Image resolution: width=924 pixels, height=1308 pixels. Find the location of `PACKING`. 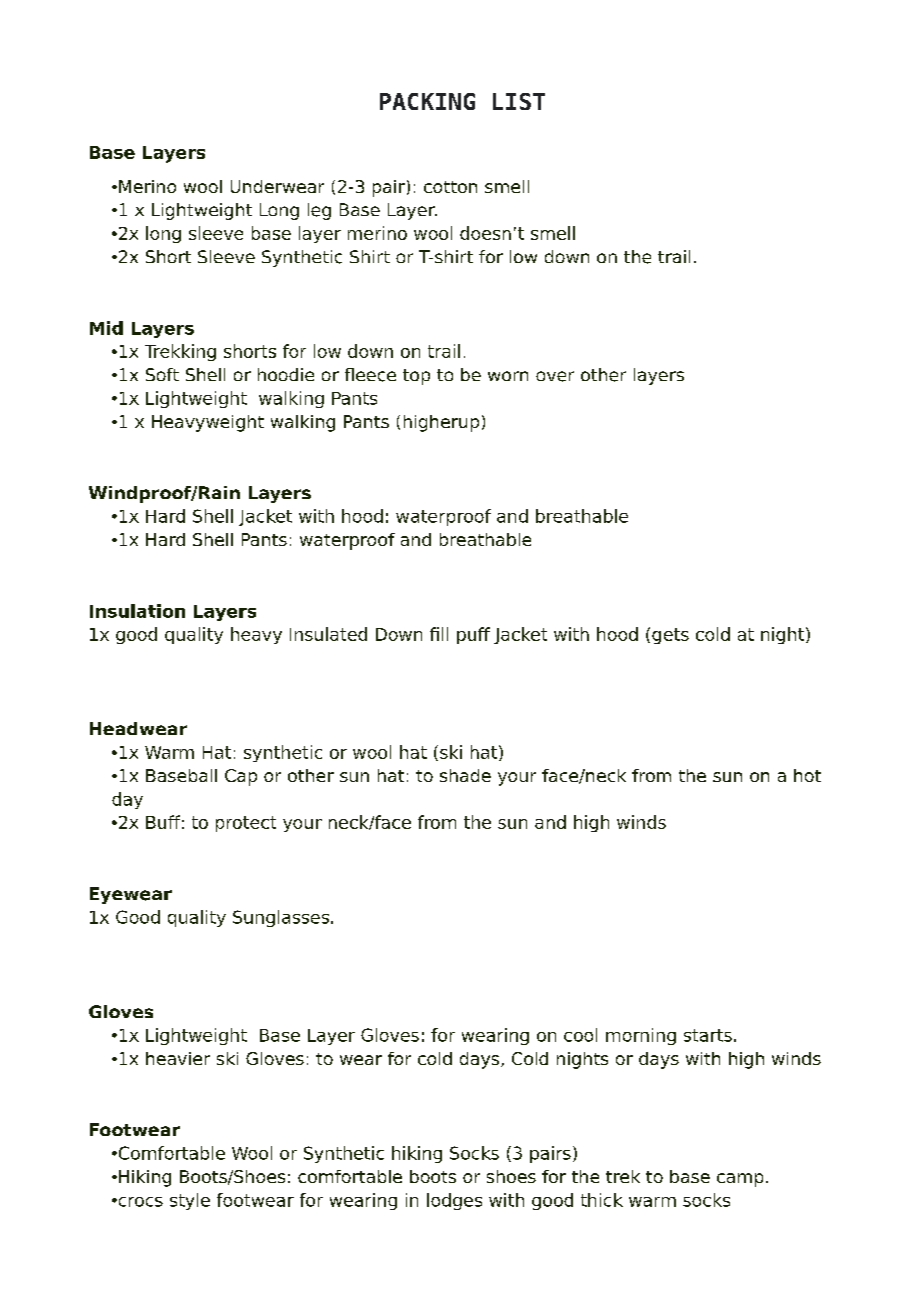

PACKING is located at coordinates (427, 101).
